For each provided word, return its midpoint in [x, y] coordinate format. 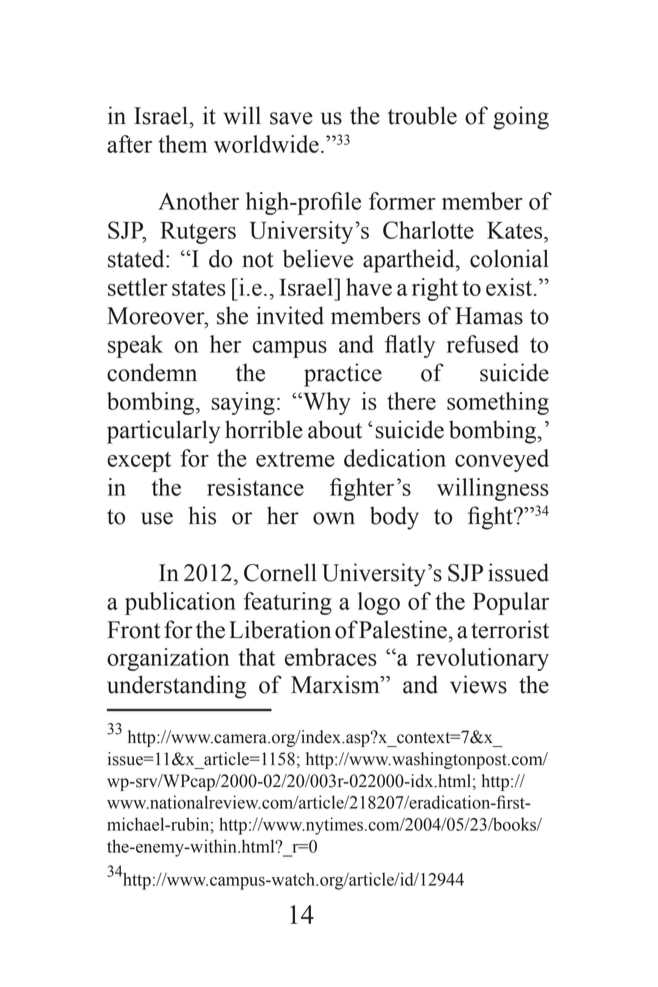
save [291, 118]
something [498, 403]
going [521, 118]
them [182, 144]
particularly [163, 432]
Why [326, 403]
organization [168, 659]
